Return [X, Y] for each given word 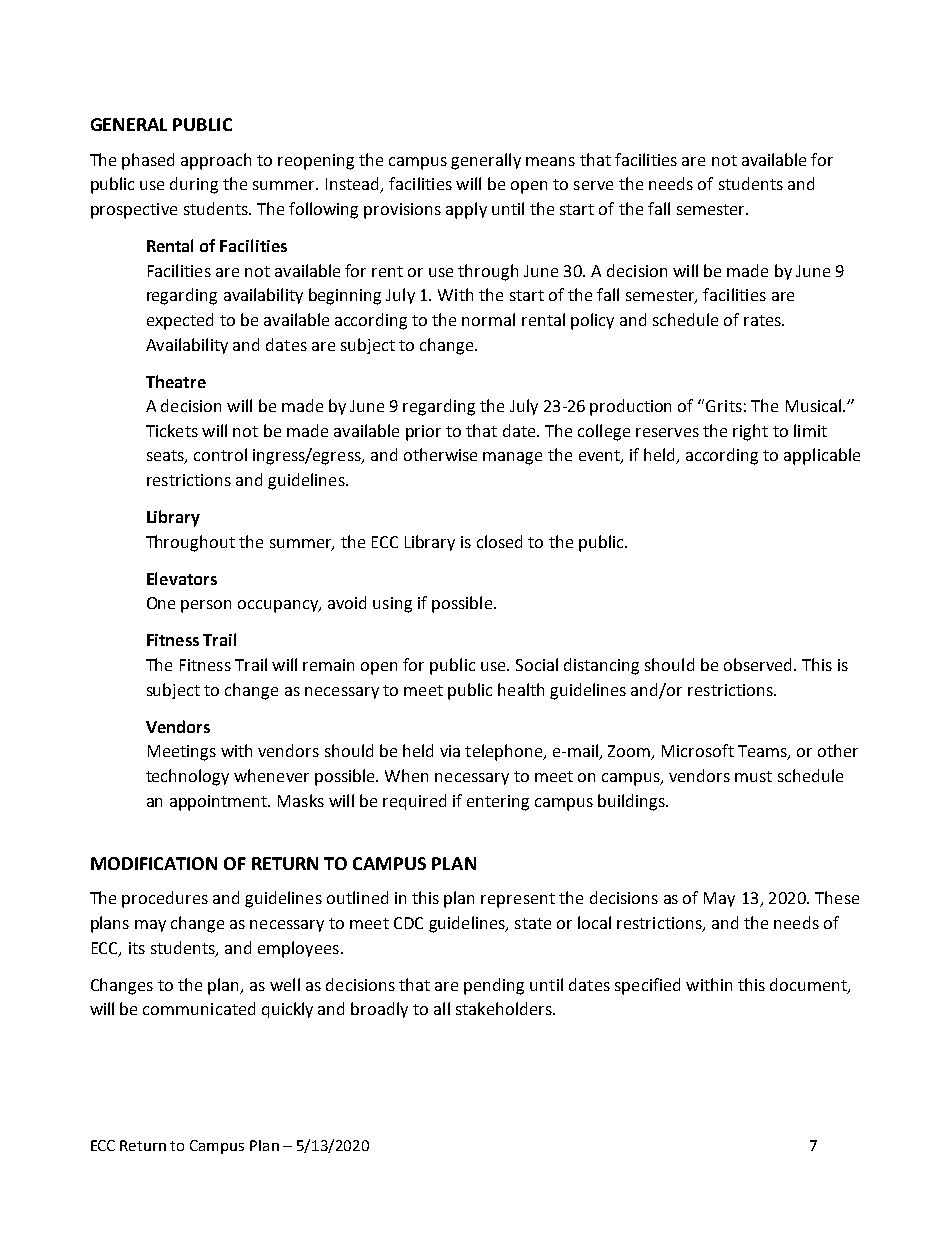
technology [187, 777]
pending [494, 986]
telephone [505, 752]
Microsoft [698, 750]
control [220, 454]
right [750, 432]
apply [466, 210]
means [550, 161]
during [194, 185]
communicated [199, 1008]
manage [512, 458]
